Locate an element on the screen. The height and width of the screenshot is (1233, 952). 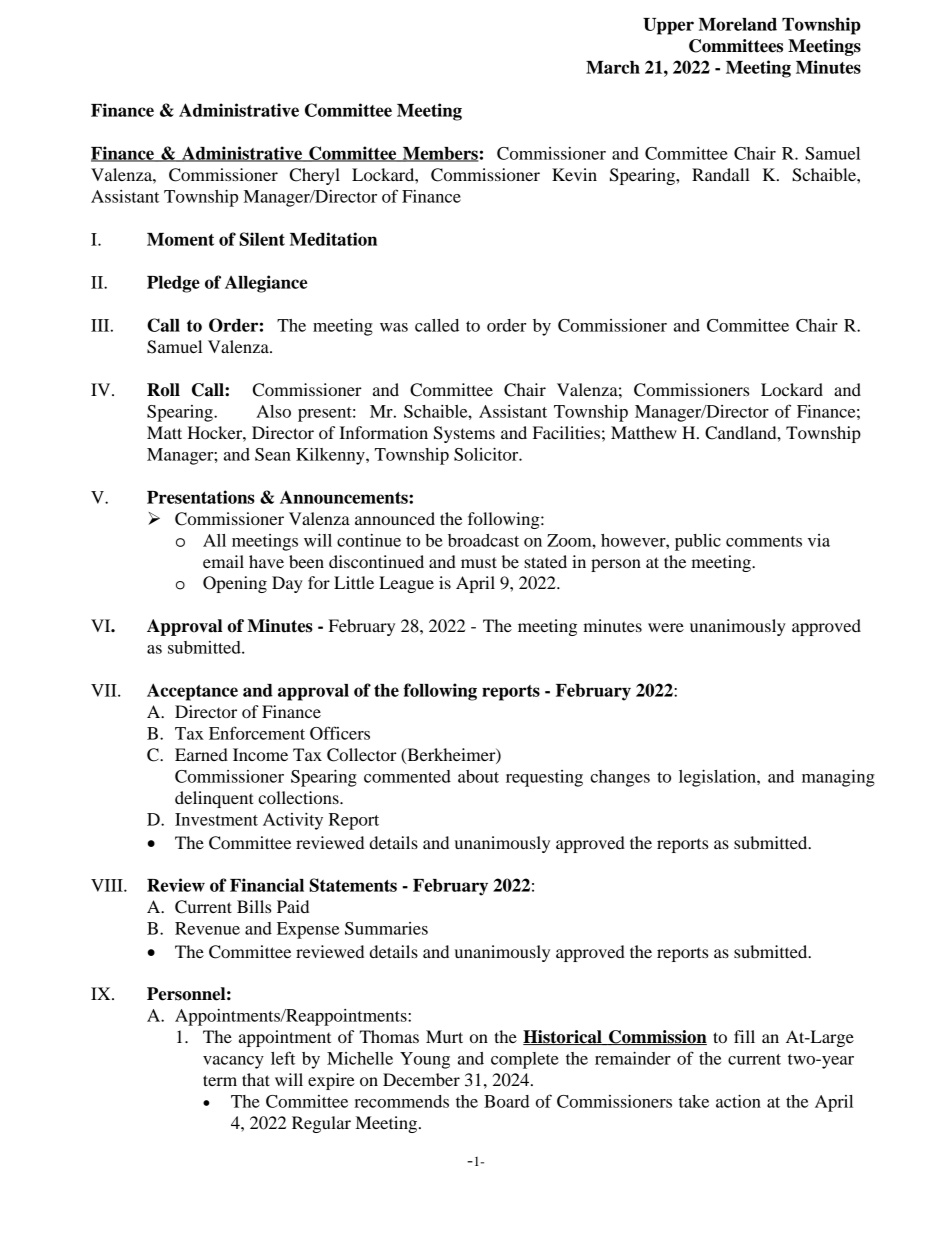
Cheryl is located at coordinates (315, 176).
